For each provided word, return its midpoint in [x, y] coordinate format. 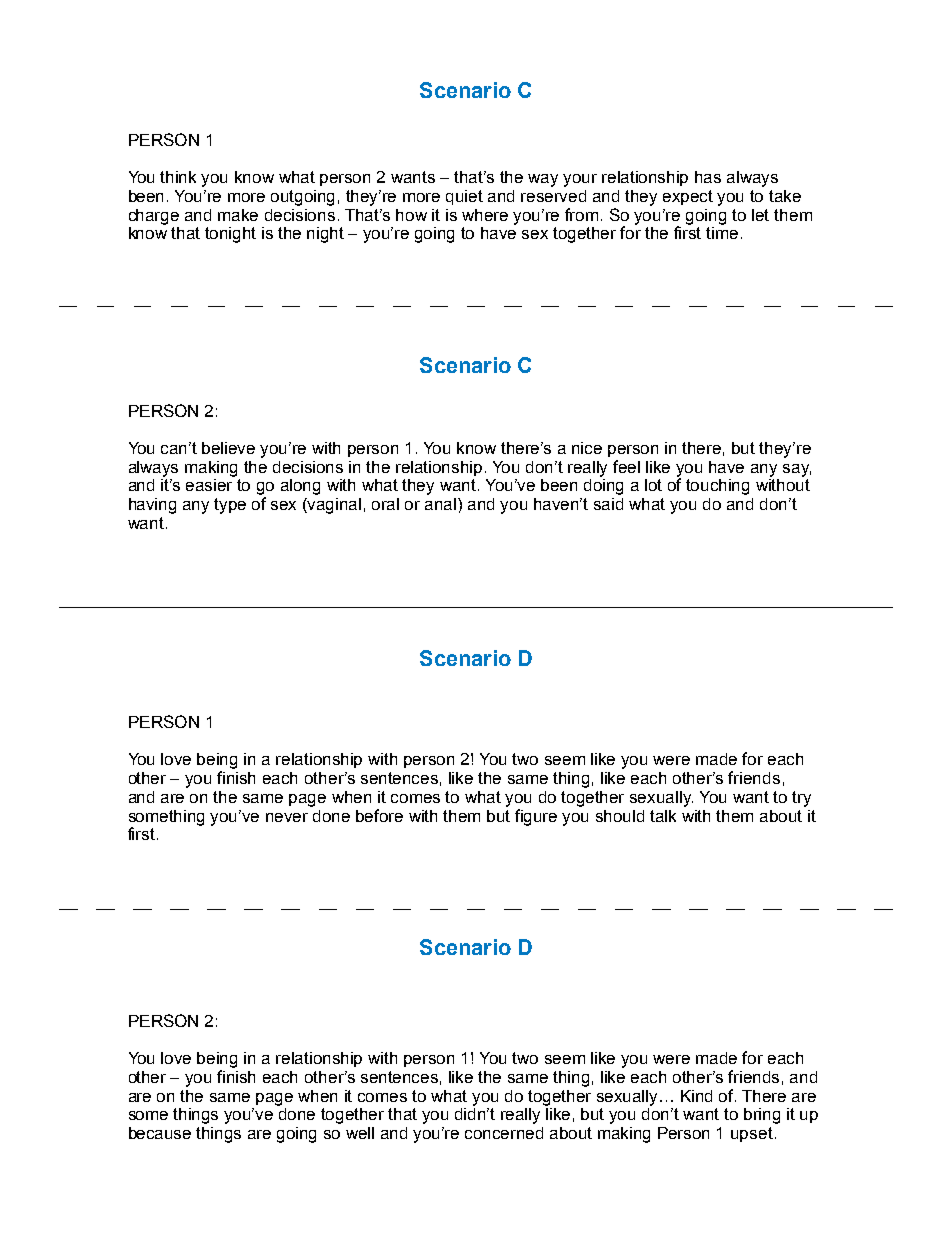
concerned [504, 1133]
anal [442, 504]
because [160, 1133]
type [230, 506]
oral [385, 504]
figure [536, 817]
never [287, 817]
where [485, 215]
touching [717, 487]
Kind [696, 1096]
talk [663, 816]
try [801, 799]
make [238, 215]
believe [228, 448]
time [722, 233]
